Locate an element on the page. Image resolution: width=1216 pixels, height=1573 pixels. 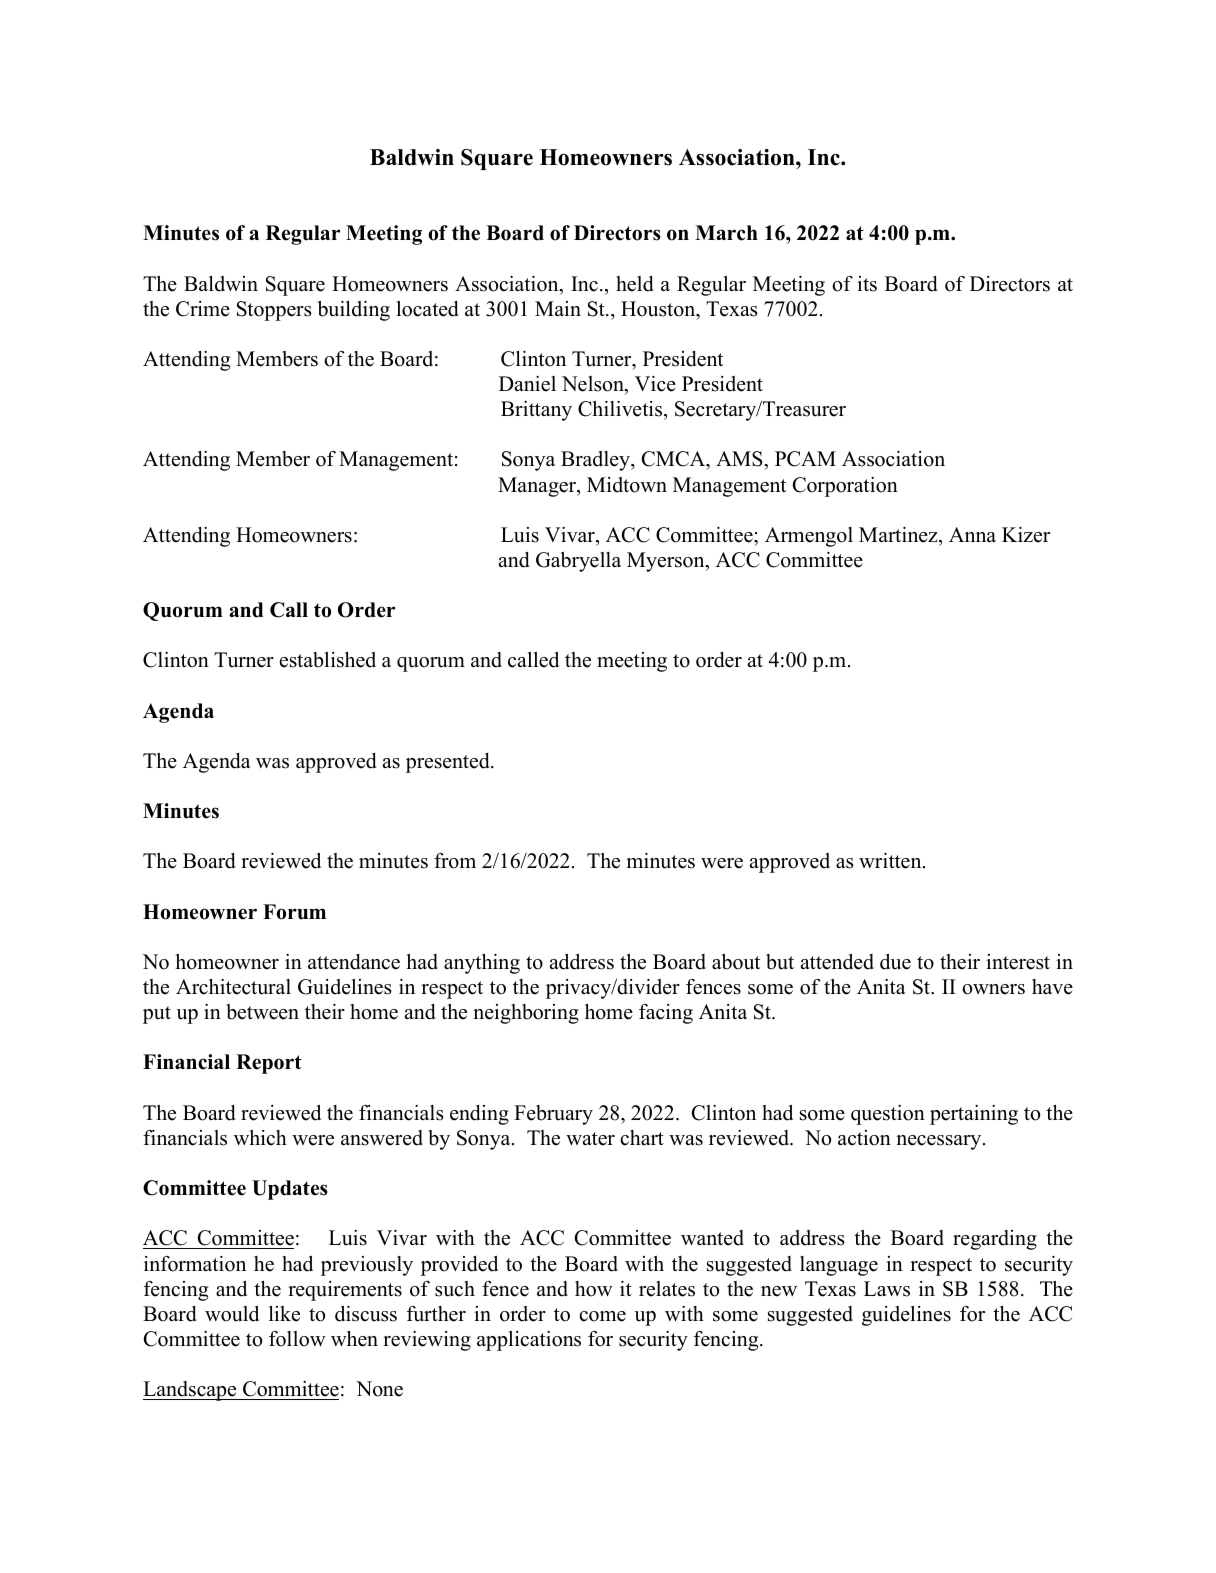
established is located at coordinates (328, 660).
